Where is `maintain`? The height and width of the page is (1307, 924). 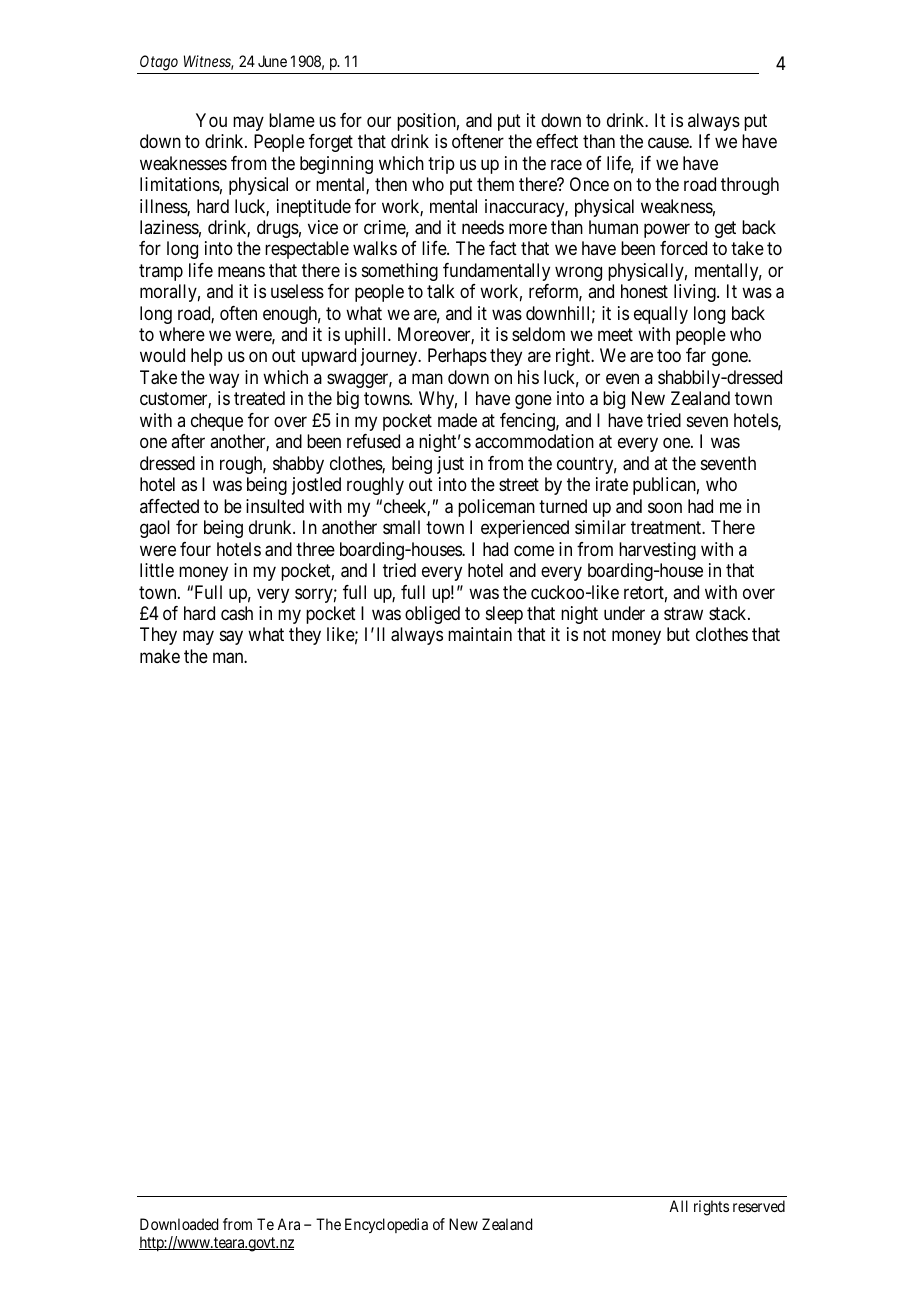 maintain is located at coordinates (480, 634).
